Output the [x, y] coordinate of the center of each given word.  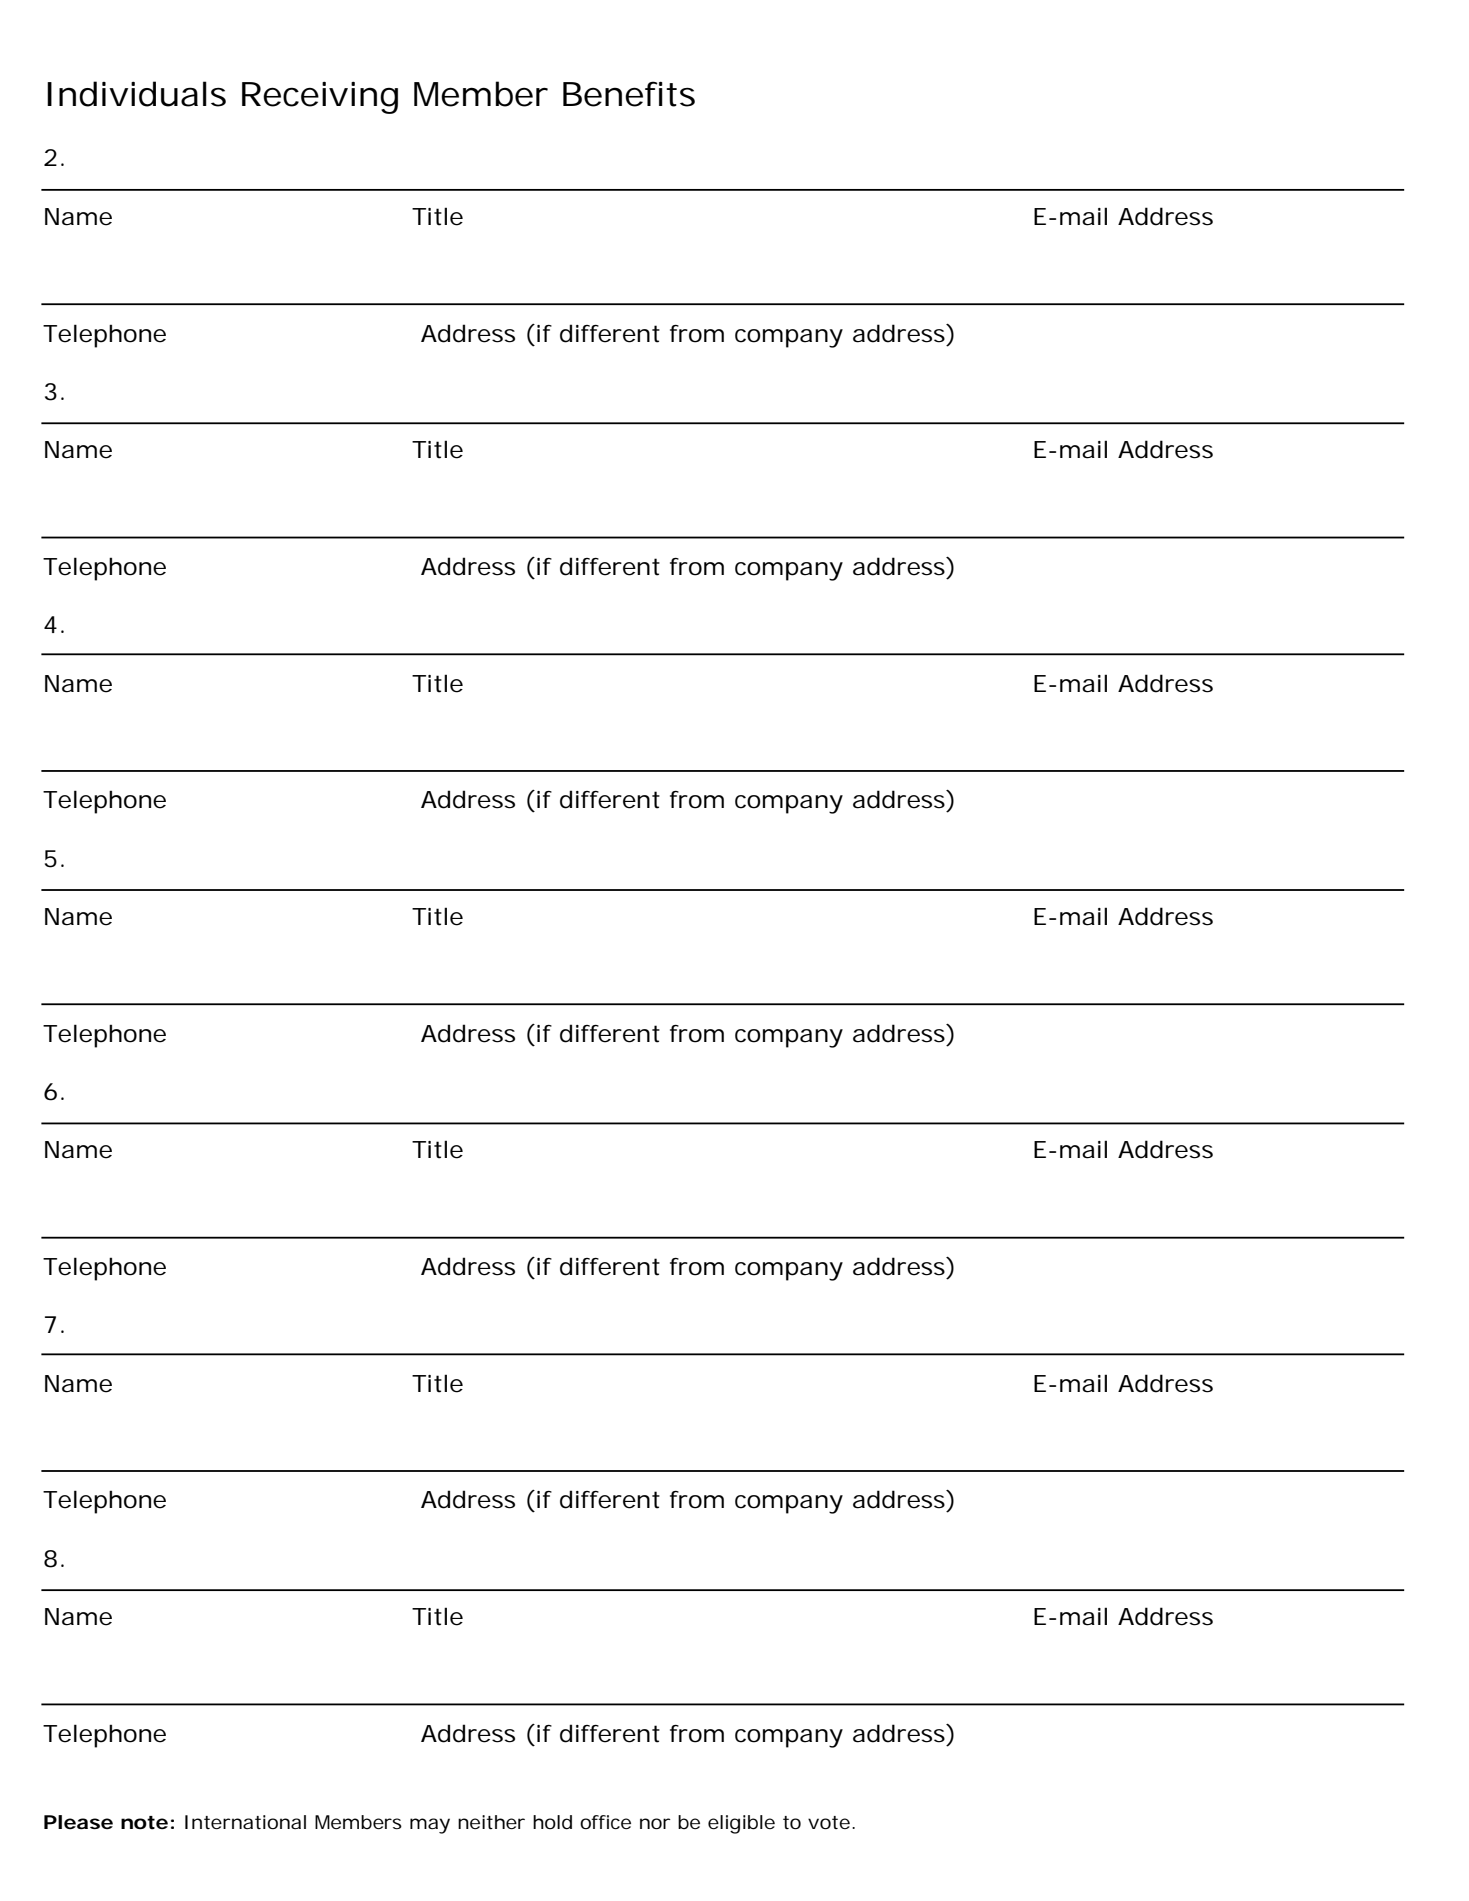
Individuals [136, 94]
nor [655, 1823]
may [430, 1826]
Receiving [320, 98]
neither [491, 1822]
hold [552, 1822]
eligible [741, 1824]
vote [829, 1822]
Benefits [629, 94]
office [605, 1822]
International [245, 1822]
